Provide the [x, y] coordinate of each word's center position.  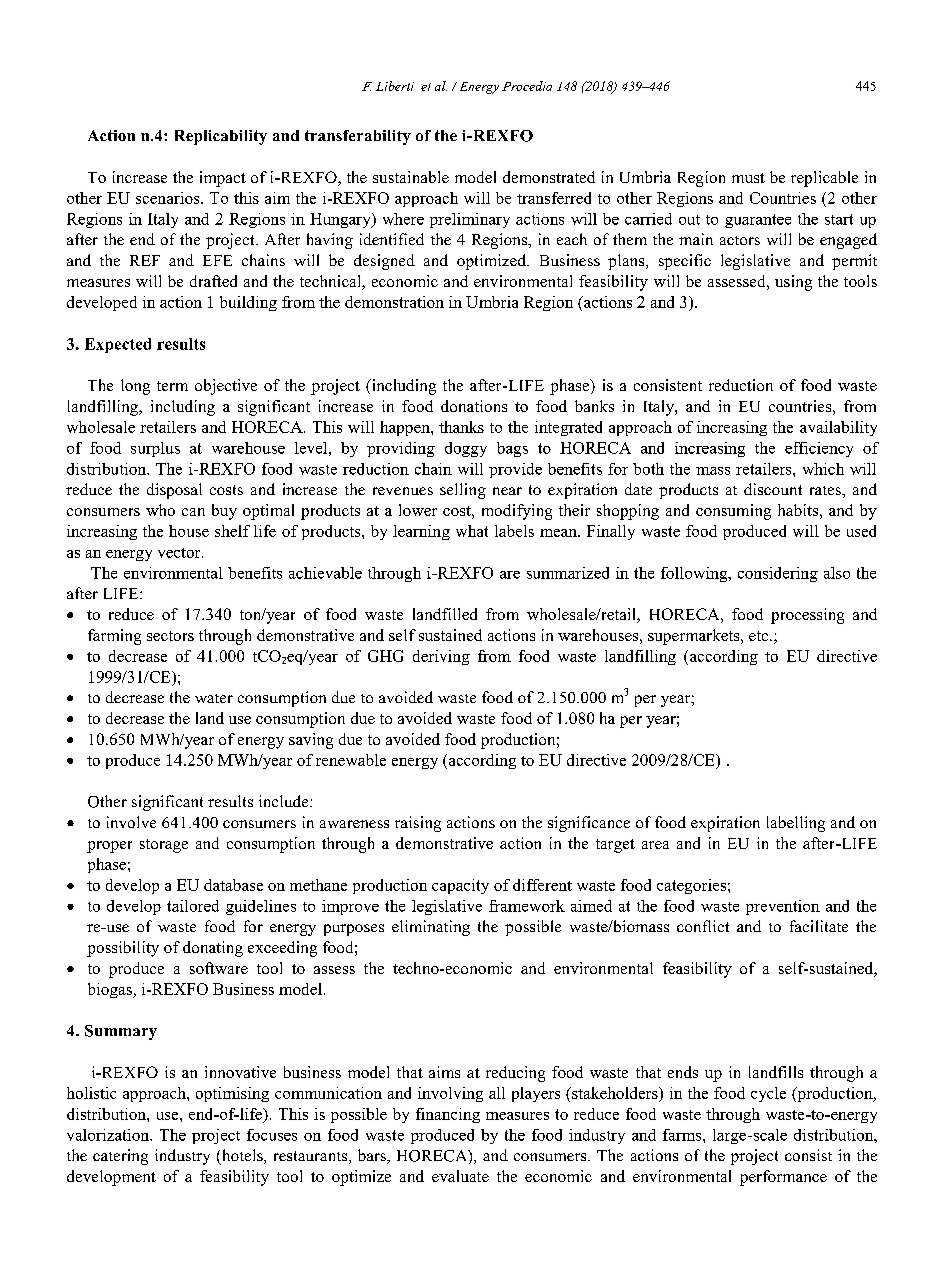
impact [223, 179]
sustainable [411, 177]
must [748, 178]
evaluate [460, 1176]
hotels [244, 1156]
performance [783, 1178]
